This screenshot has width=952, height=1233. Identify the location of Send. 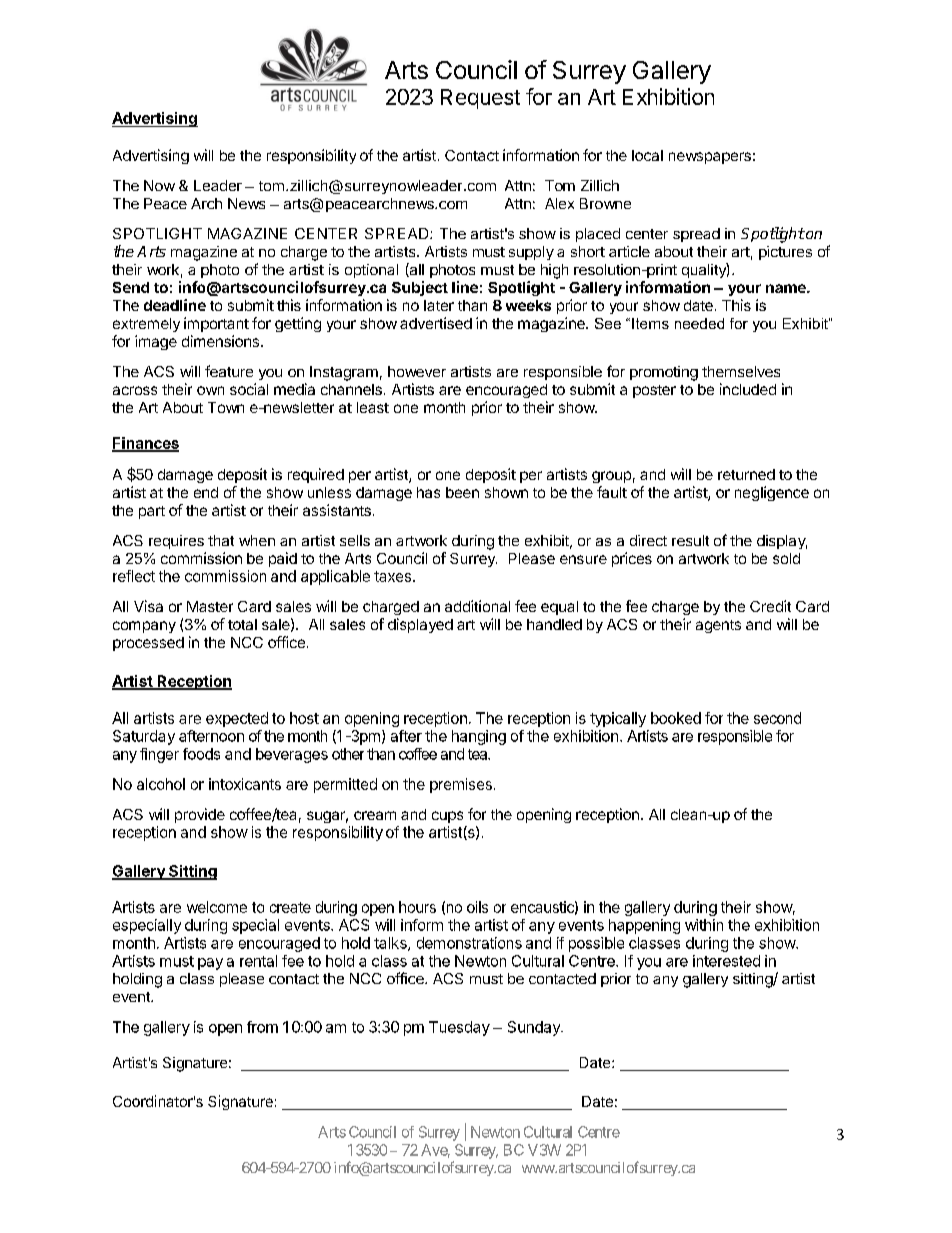
(131, 287).
